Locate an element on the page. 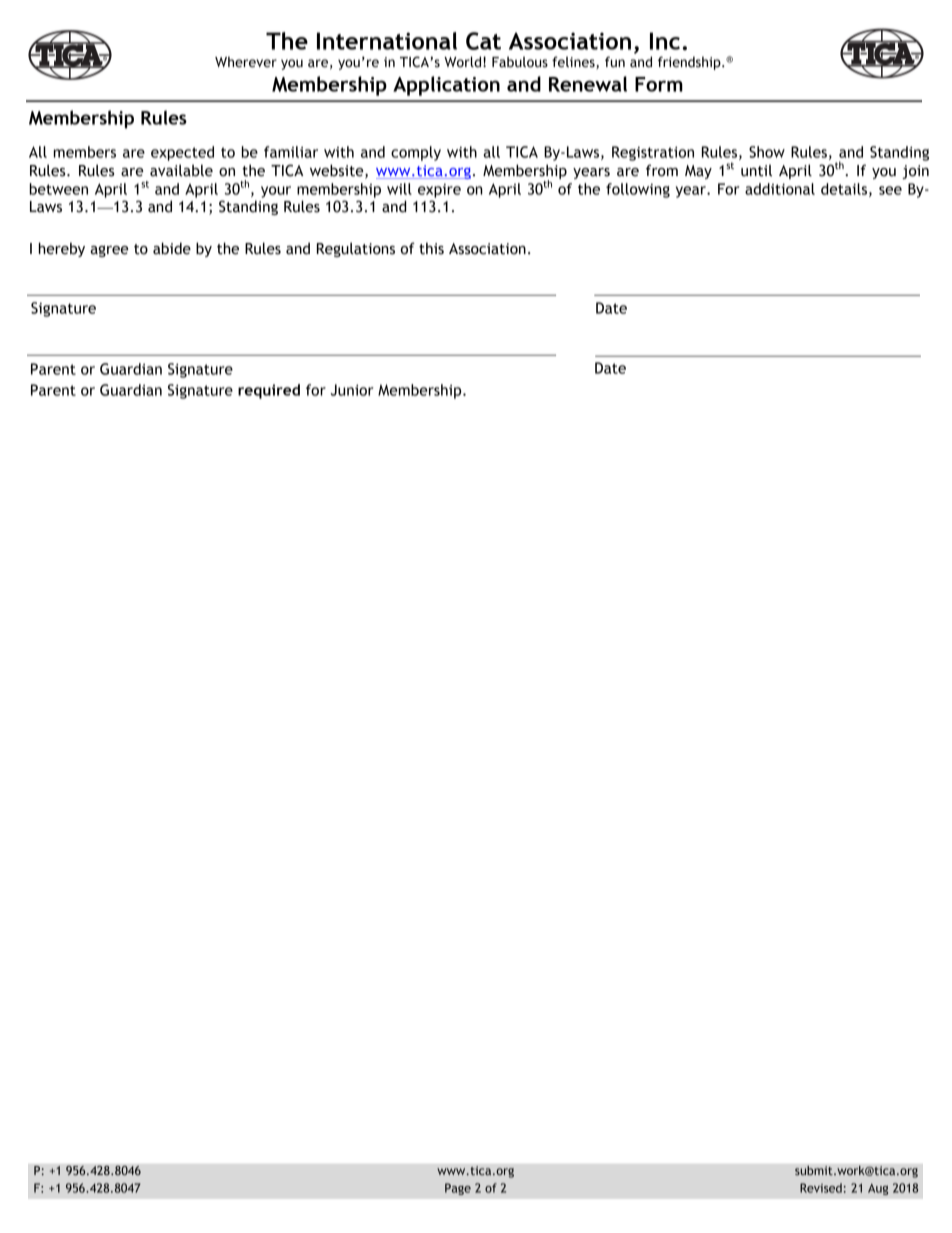  Wherever is located at coordinates (246, 62).
